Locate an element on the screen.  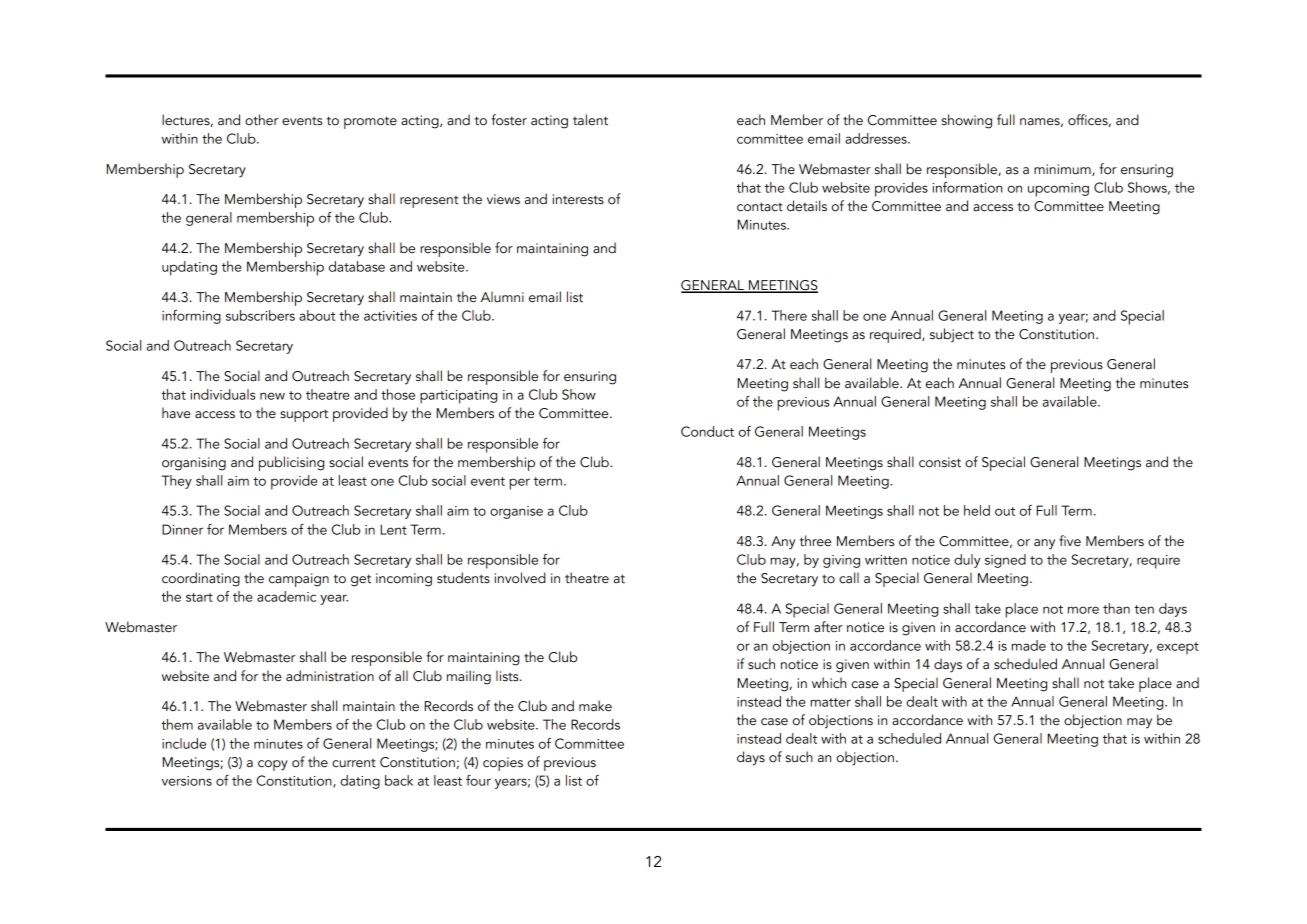
subject is located at coordinates (952, 335).
